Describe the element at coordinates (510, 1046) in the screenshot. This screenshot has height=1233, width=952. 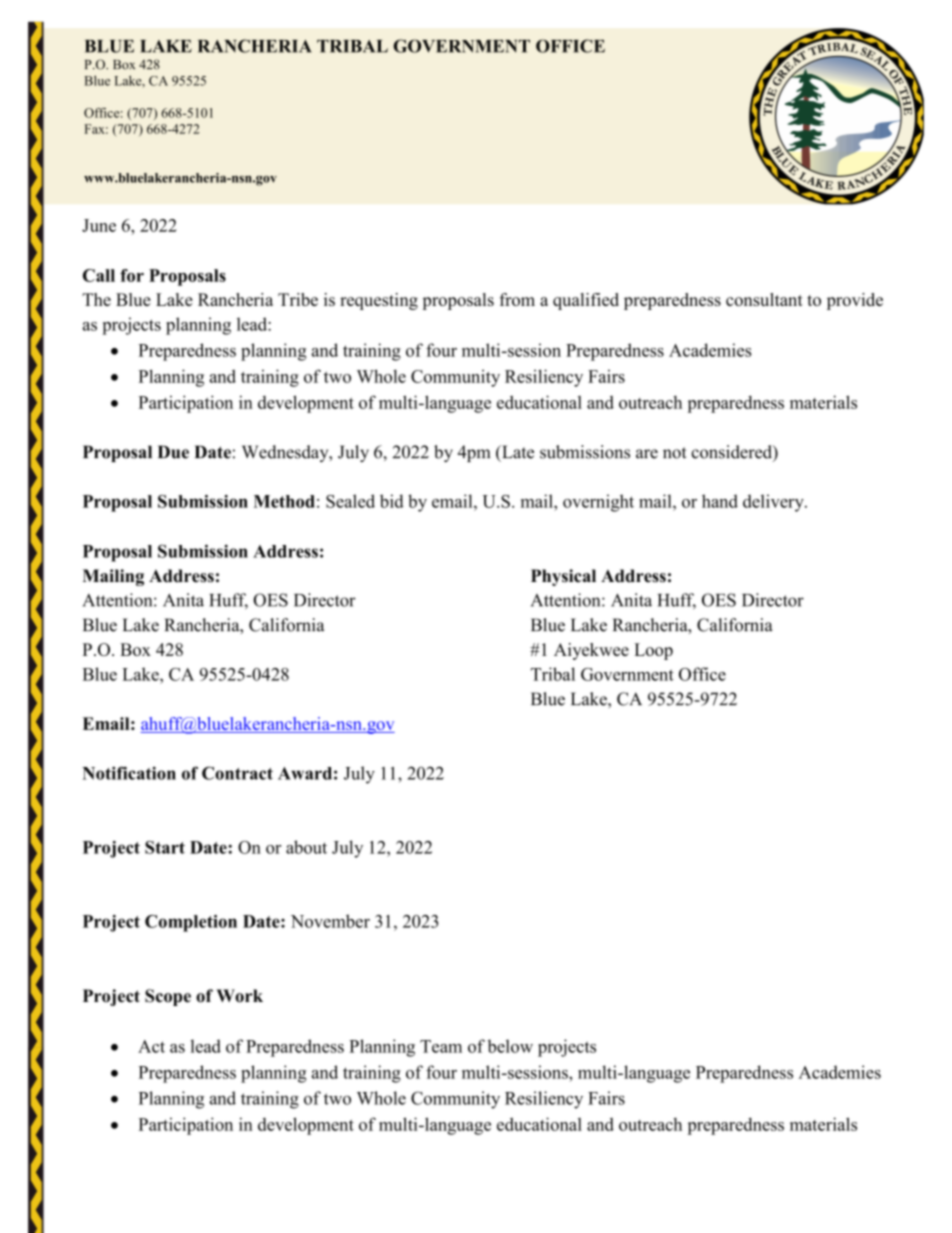
I see `below` at that location.
